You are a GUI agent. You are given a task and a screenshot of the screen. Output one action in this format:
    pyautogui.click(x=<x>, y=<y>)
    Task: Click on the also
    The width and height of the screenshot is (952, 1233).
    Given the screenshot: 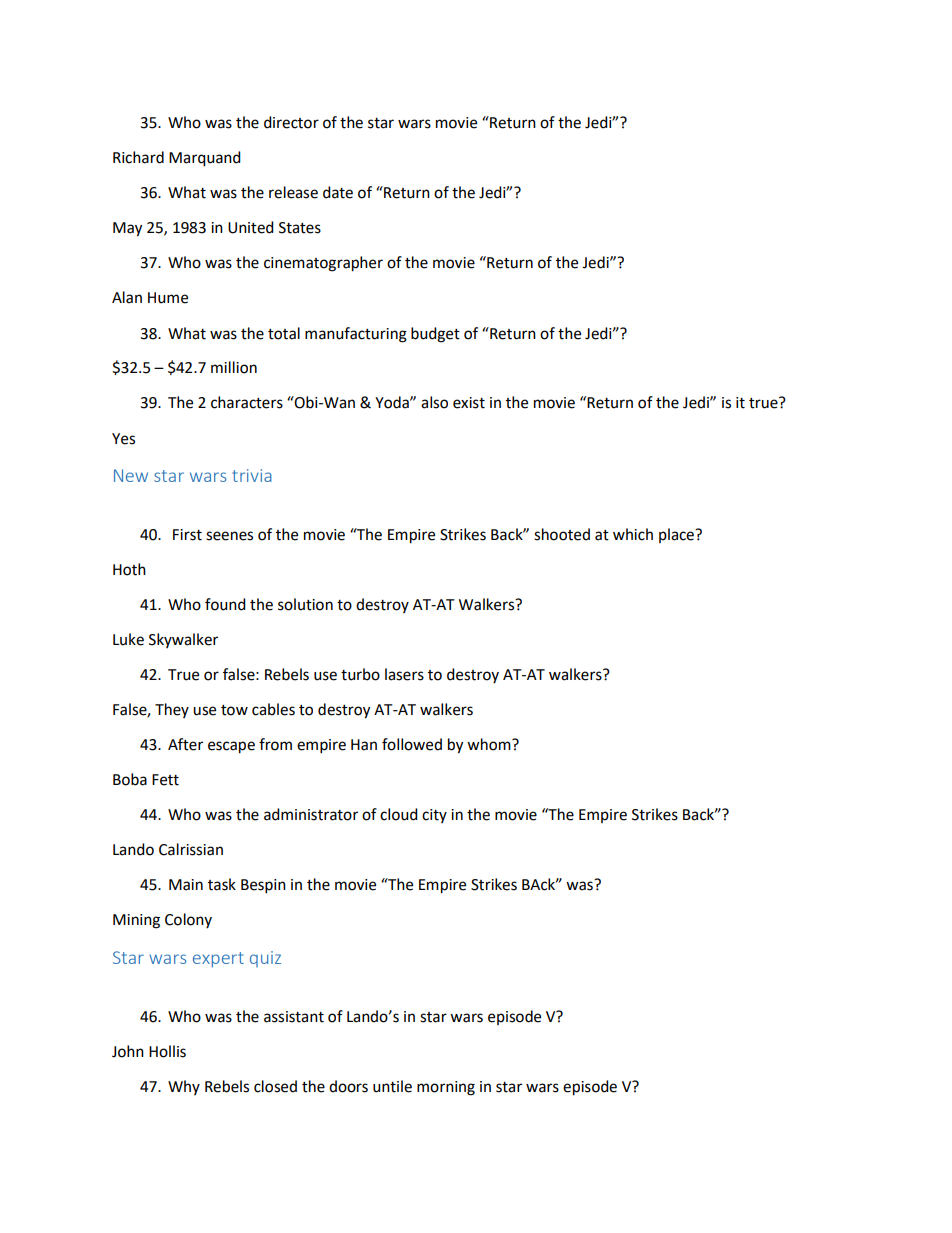 What is the action you would take?
    pyautogui.click(x=434, y=402)
